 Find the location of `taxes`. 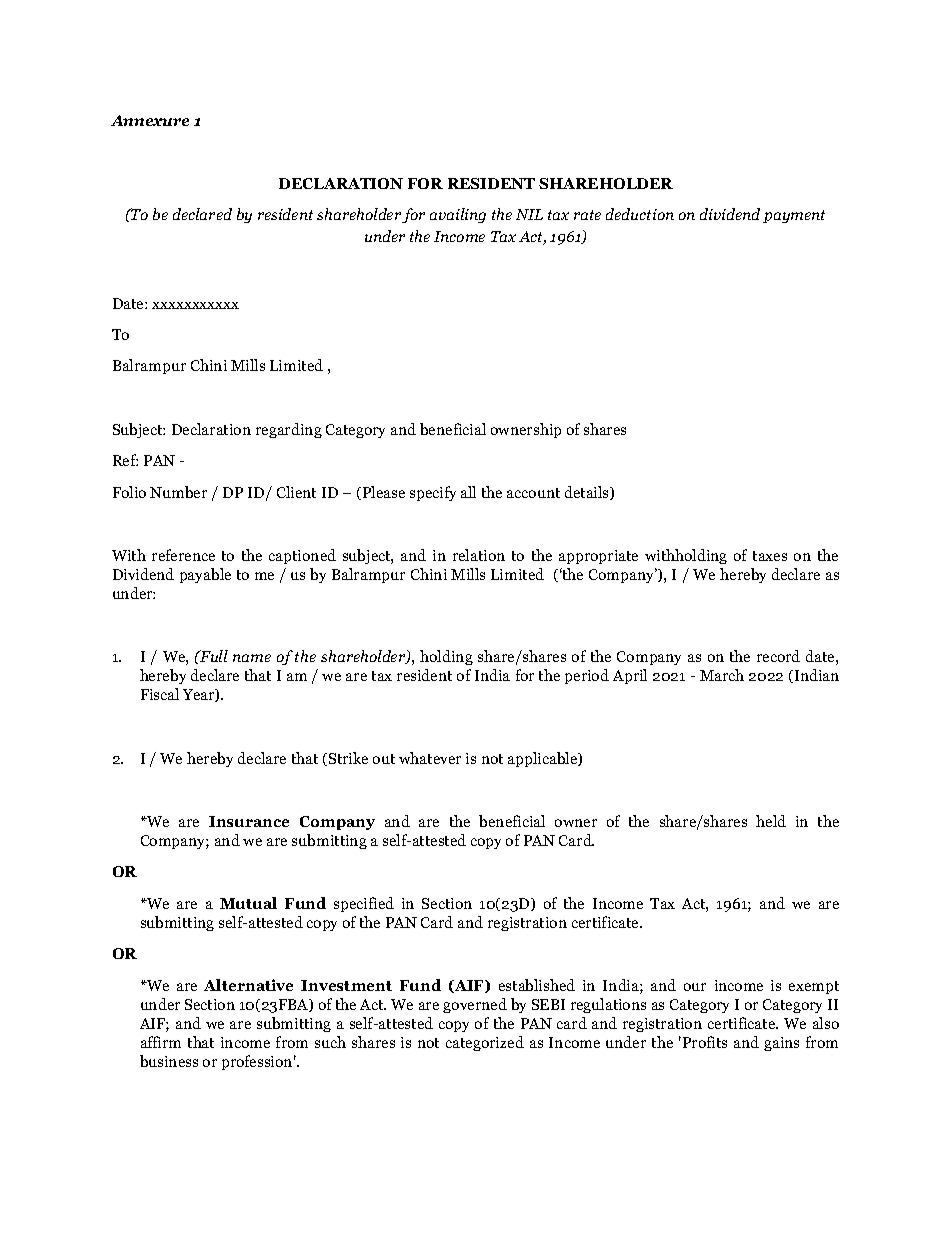

taxes is located at coordinates (770, 556).
